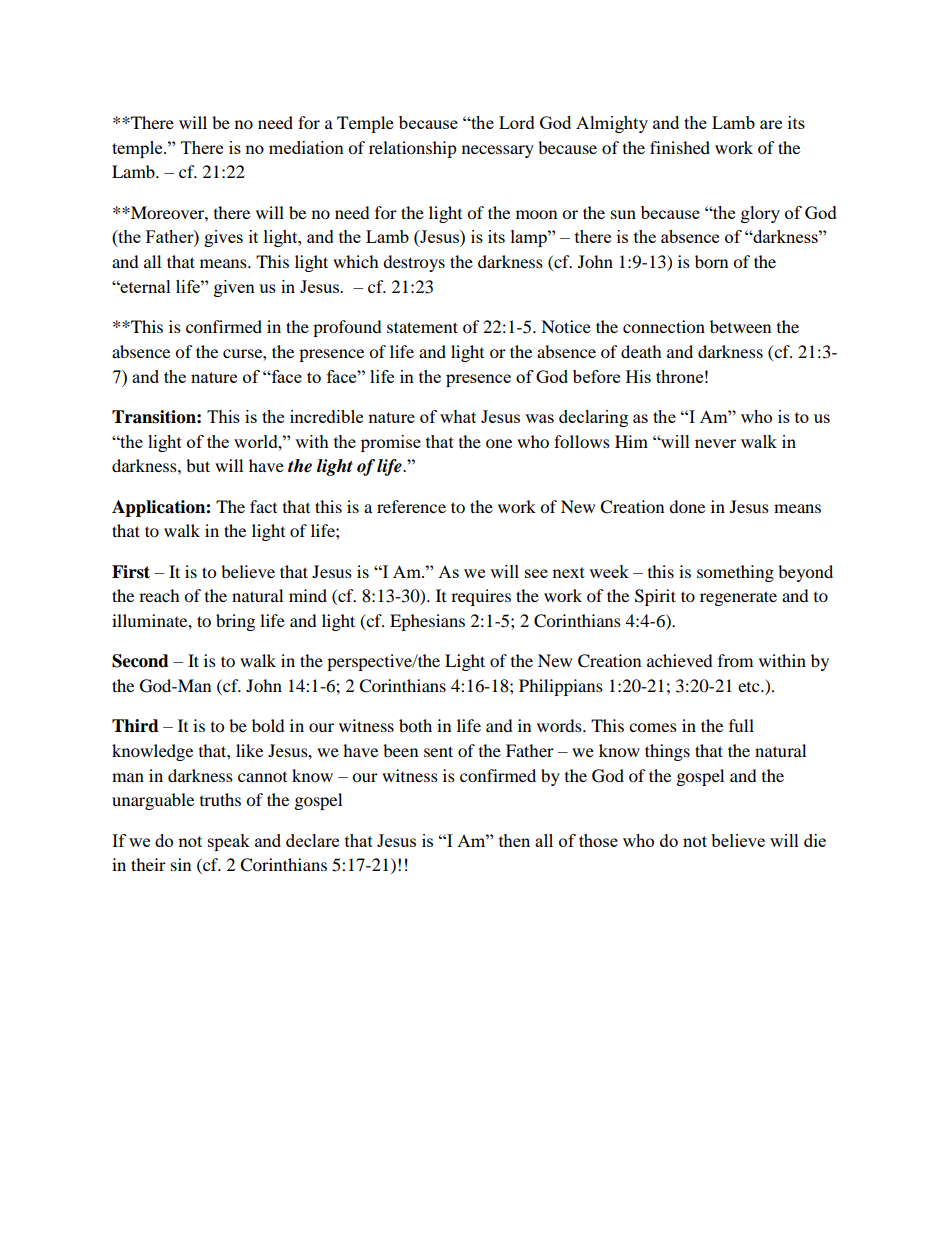  What do you see at coordinates (306, 147) in the screenshot?
I see `mediation` at bounding box center [306, 147].
